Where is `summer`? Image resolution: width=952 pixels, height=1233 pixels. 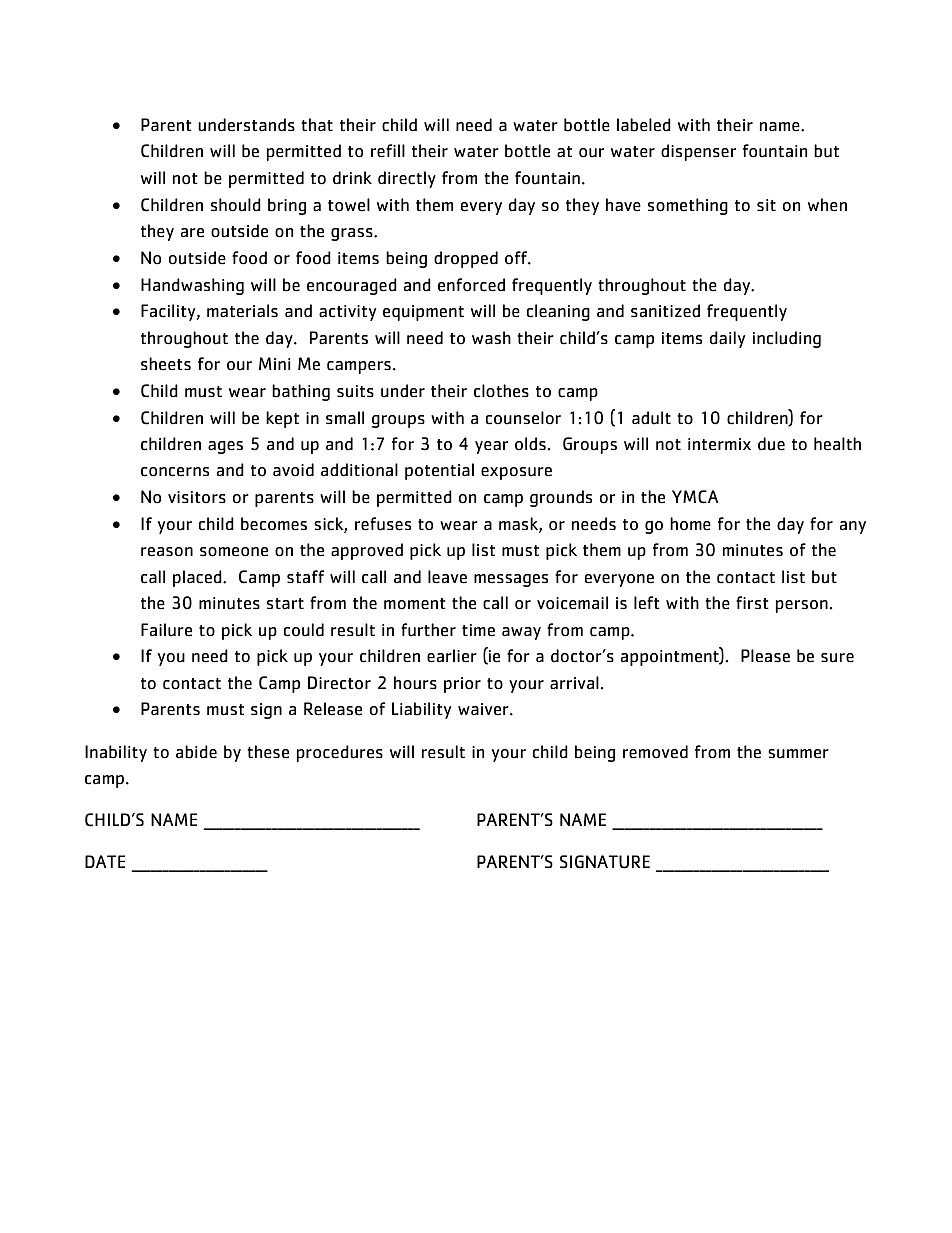 summer is located at coordinates (798, 754).
